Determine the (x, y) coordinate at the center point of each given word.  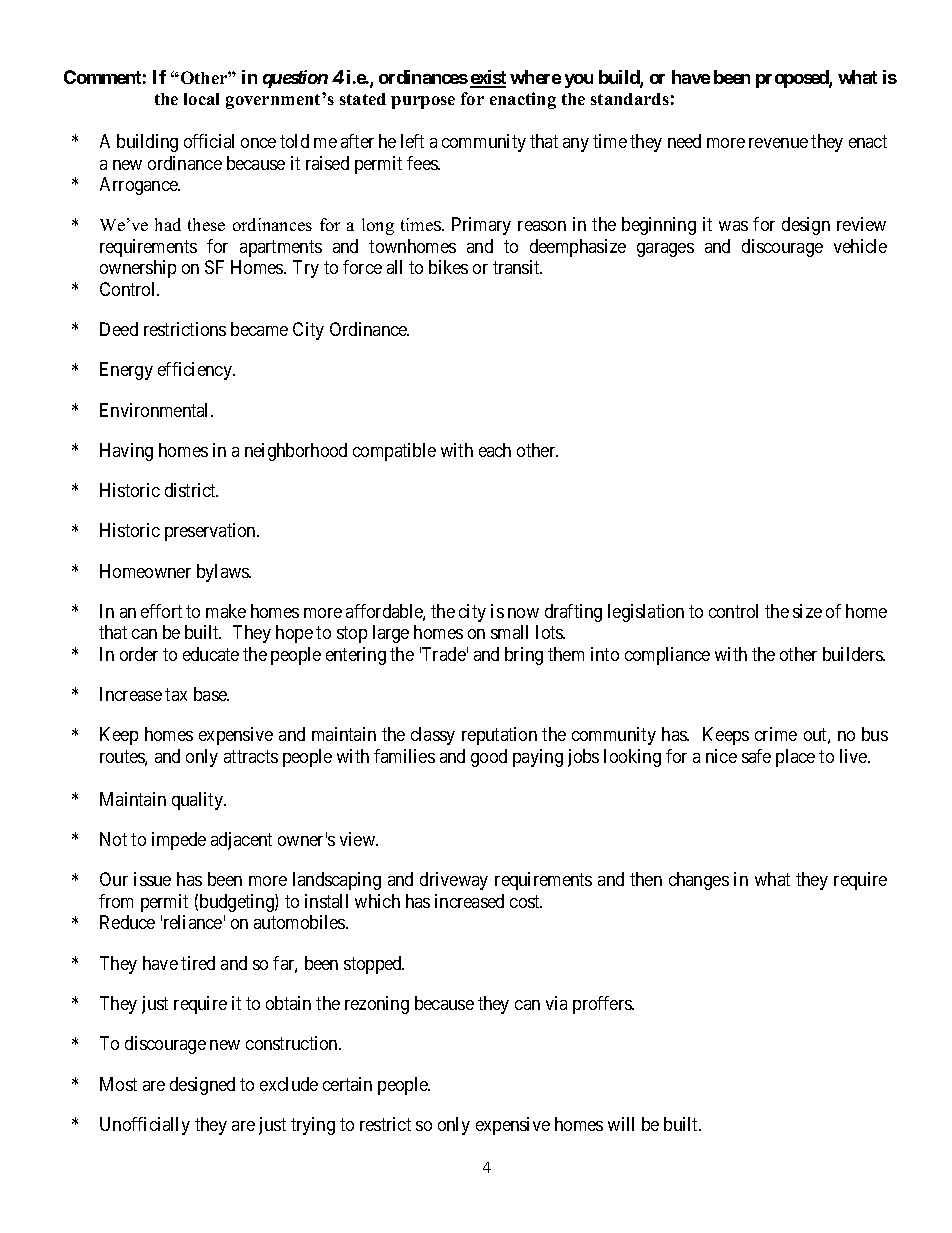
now (523, 613)
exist (488, 78)
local (201, 99)
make (226, 611)
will (621, 1124)
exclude (289, 1084)
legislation (646, 613)
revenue (778, 143)
